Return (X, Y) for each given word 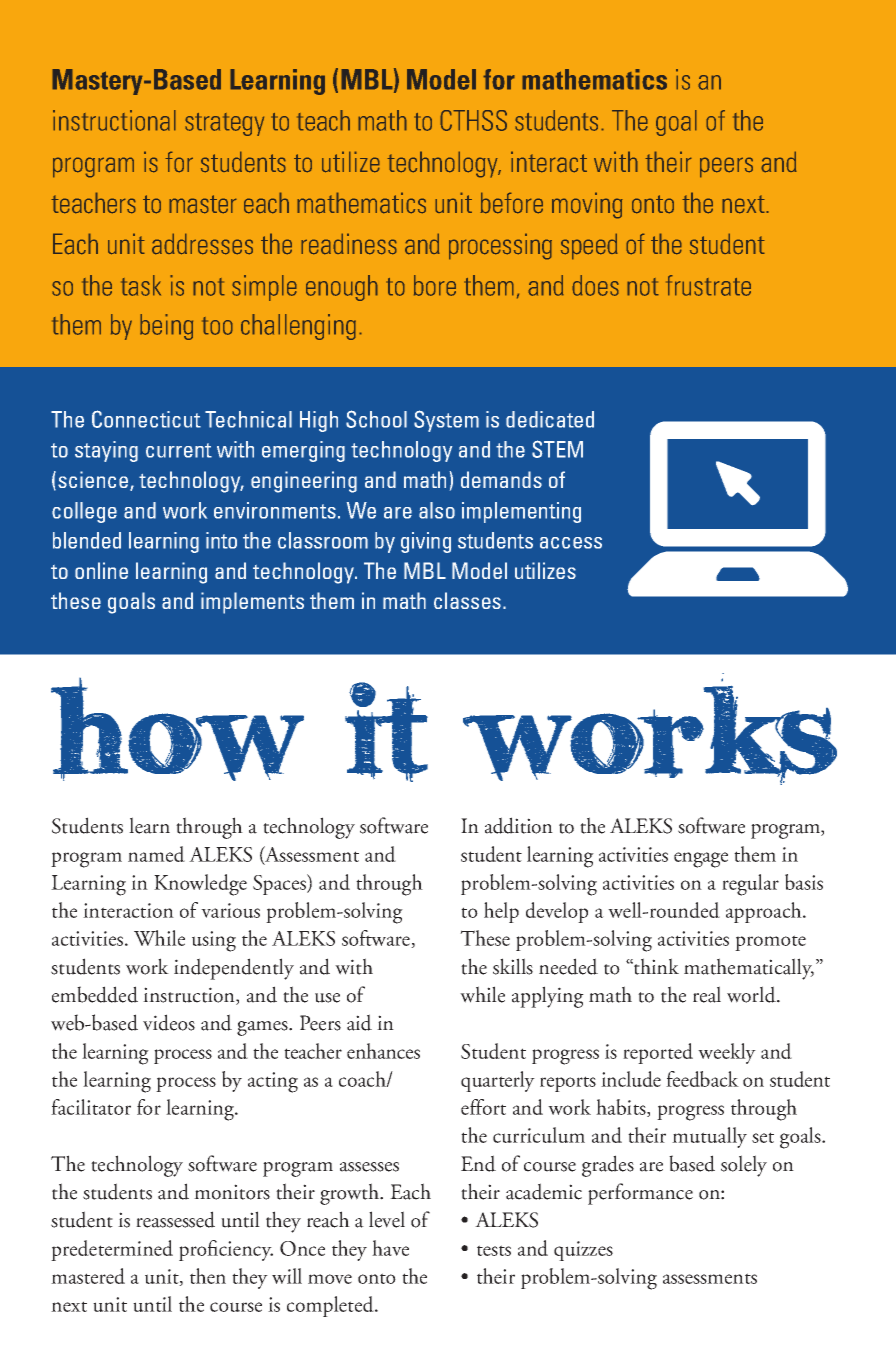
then (208, 1276)
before (511, 203)
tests (494, 1250)
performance (640, 1194)
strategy (224, 124)
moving (587, 205)
